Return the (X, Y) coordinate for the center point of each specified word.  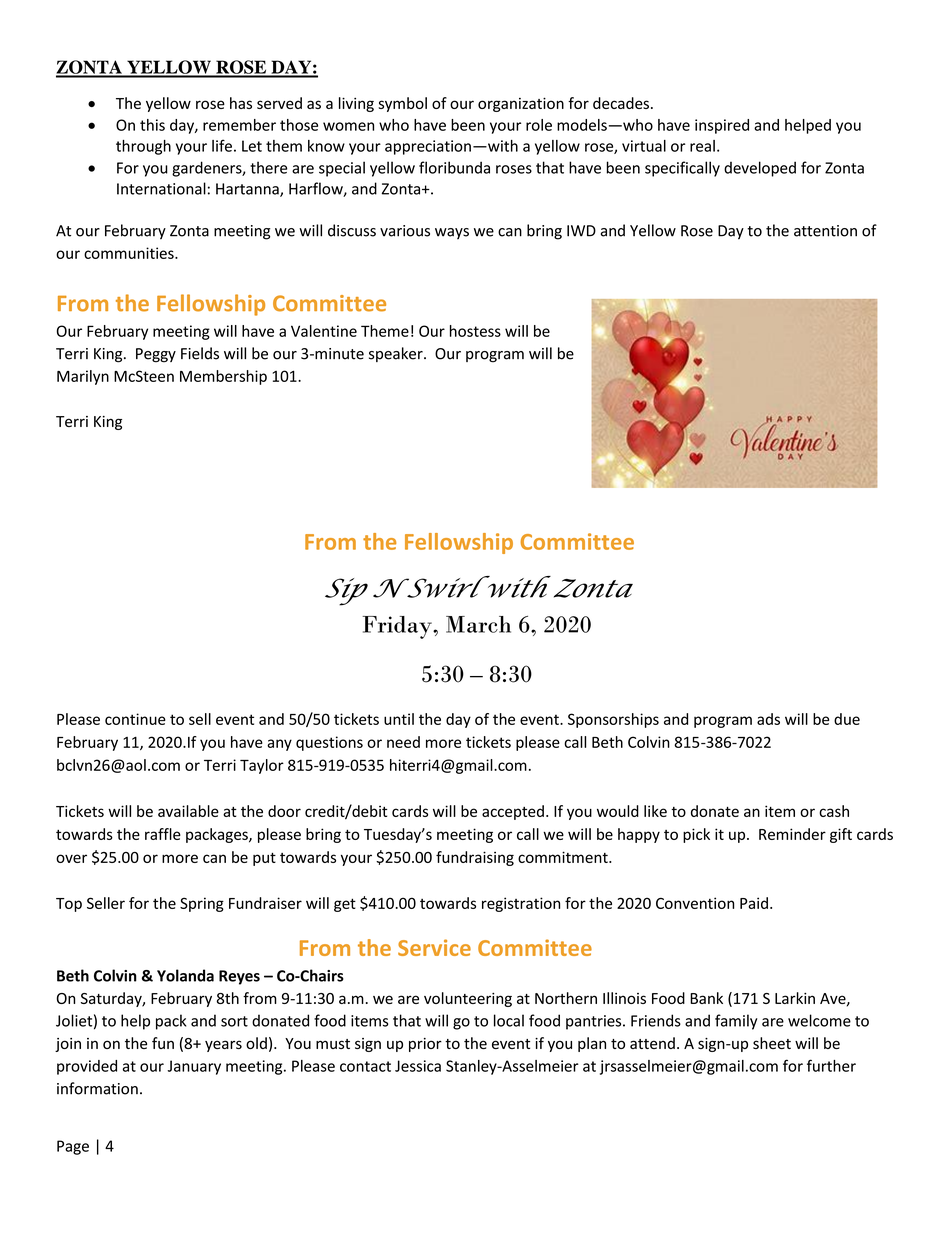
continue (135, 719)
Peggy (156, 355)
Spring (202, 904)
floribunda (454, 167)
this (152, 125)
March (478, 624)
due (847, 719)
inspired (722, 126)
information (97, 1088)
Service (434, 947)
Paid (754, 903)
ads (768, 719)
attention (825, 231)
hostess (475, 331)
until (399, 719)
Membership (223, 377)
